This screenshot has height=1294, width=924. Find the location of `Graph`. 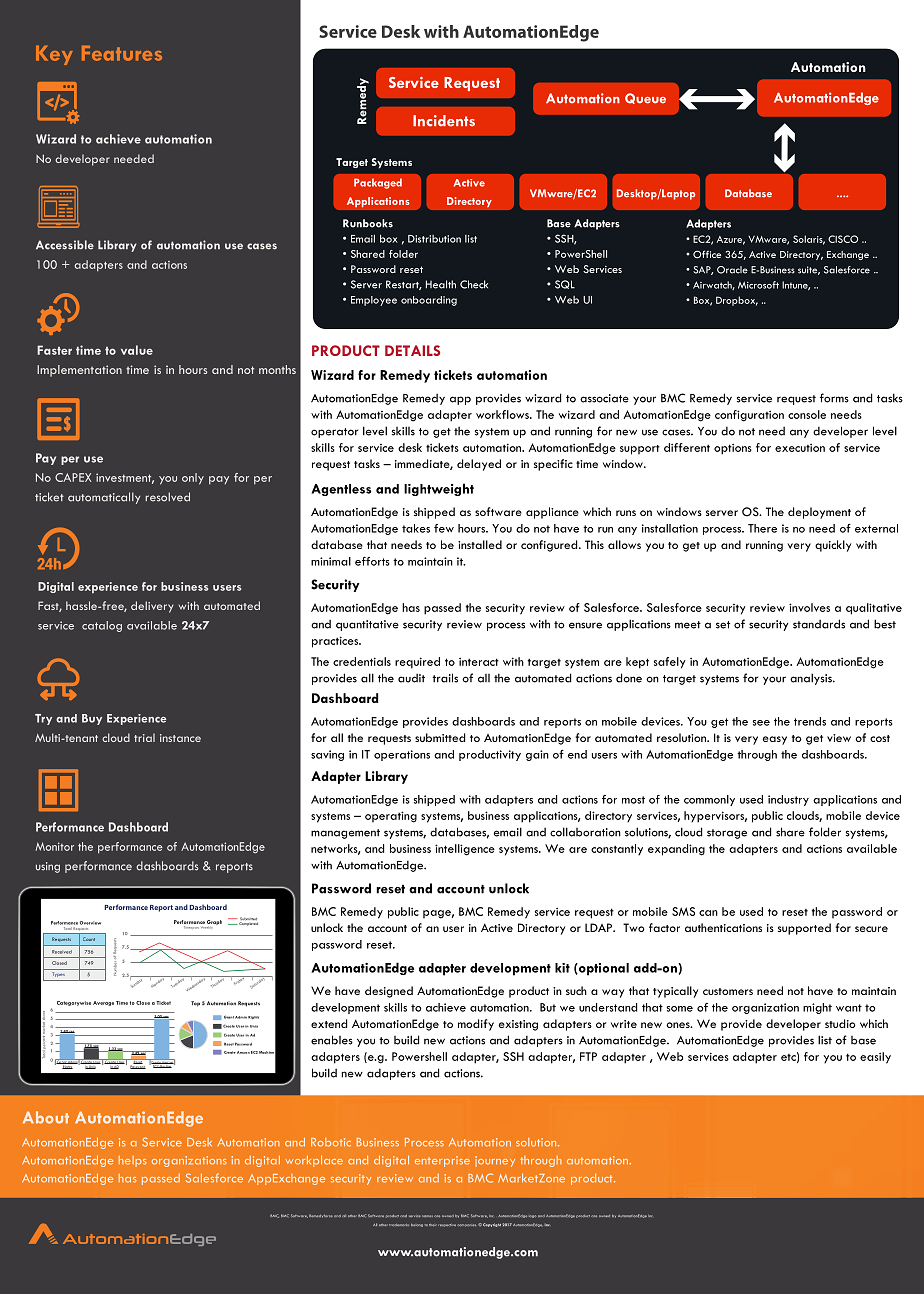

Graph is located at coordinates (214, 922).
